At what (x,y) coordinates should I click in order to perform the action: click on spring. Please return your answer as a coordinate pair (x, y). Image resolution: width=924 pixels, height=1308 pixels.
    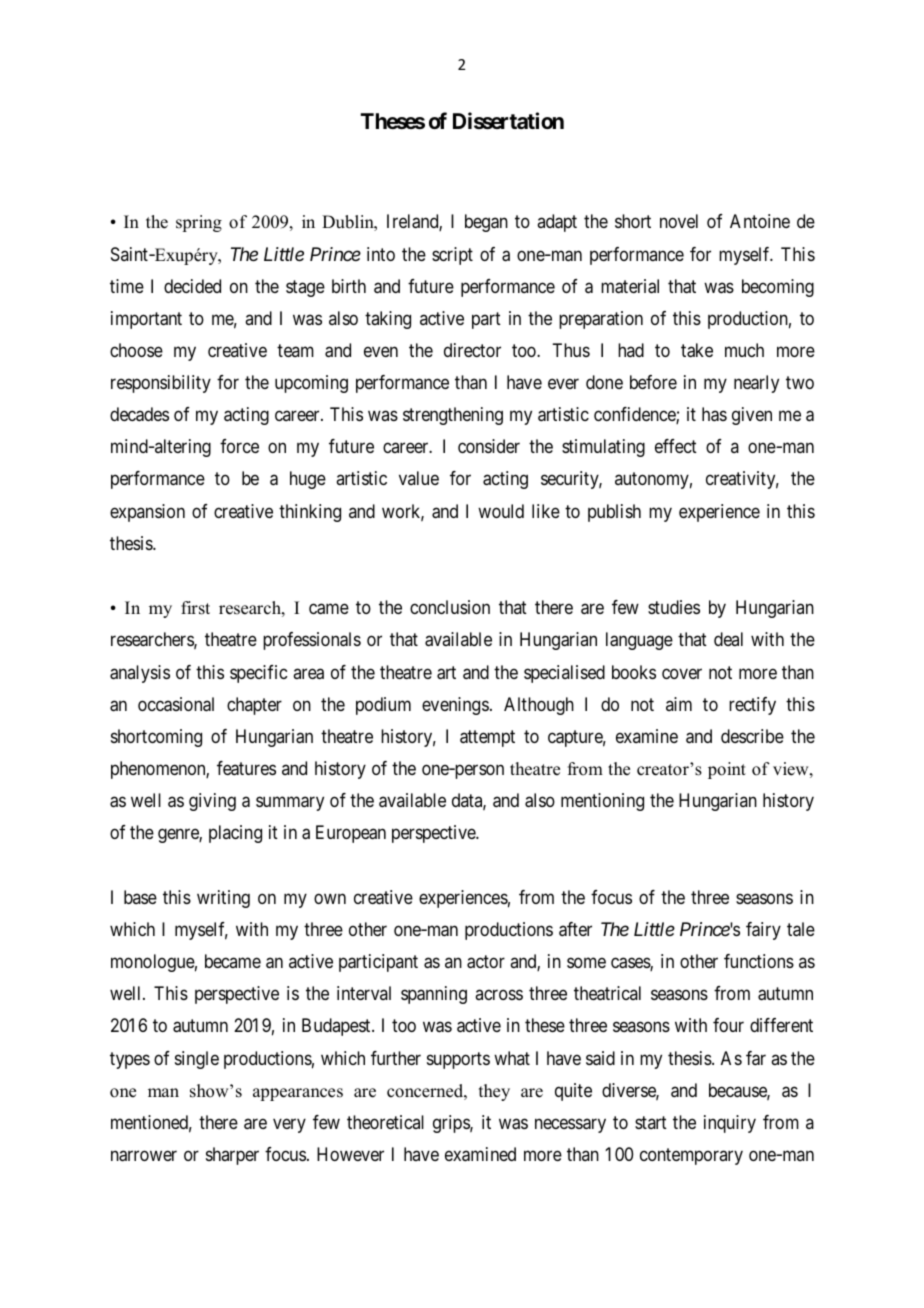
    Looking at the image, I should click on (199, 223).
